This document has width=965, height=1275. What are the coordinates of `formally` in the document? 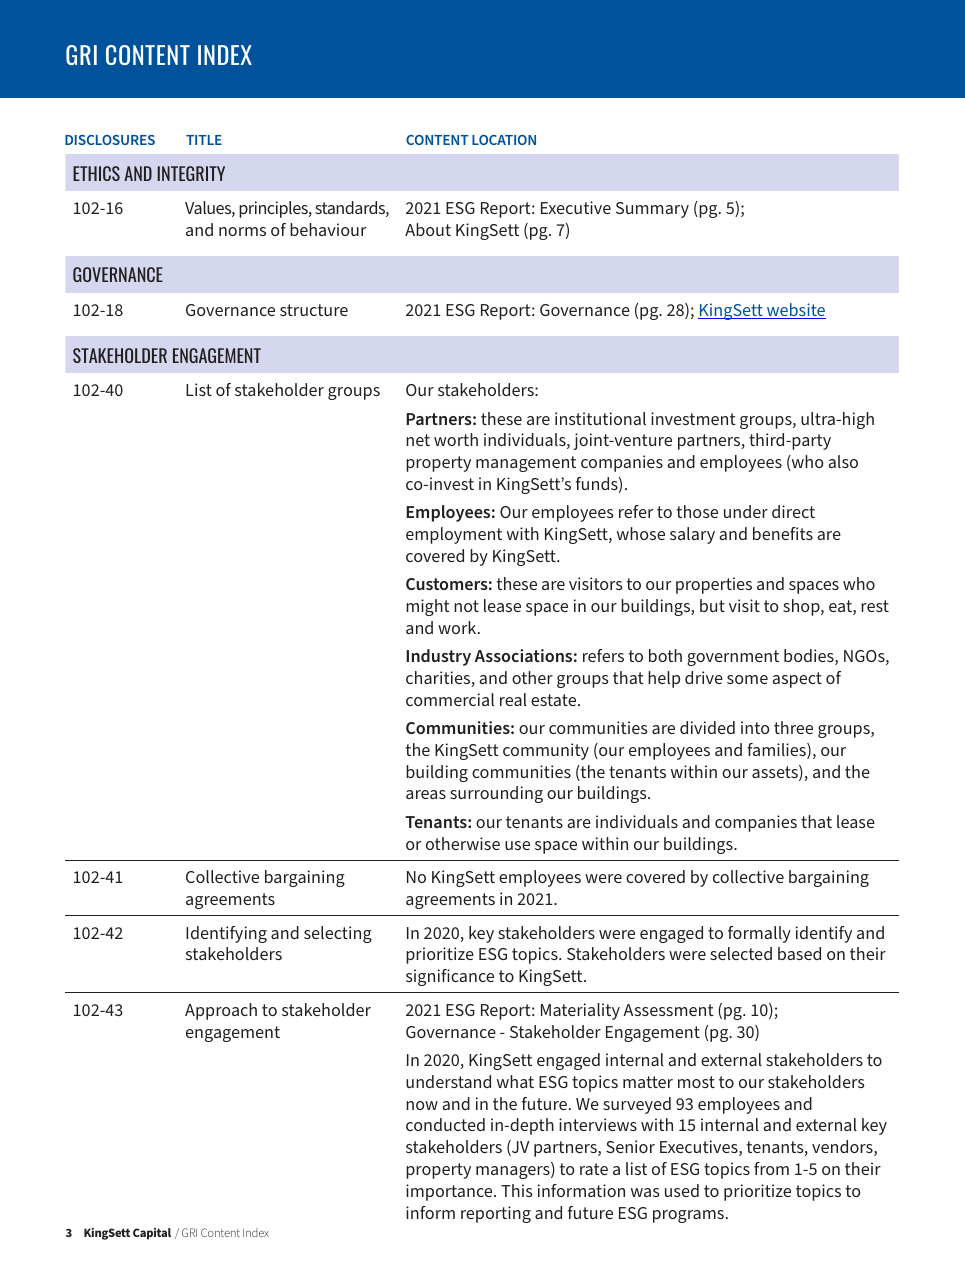 It's located at (759, 934).
